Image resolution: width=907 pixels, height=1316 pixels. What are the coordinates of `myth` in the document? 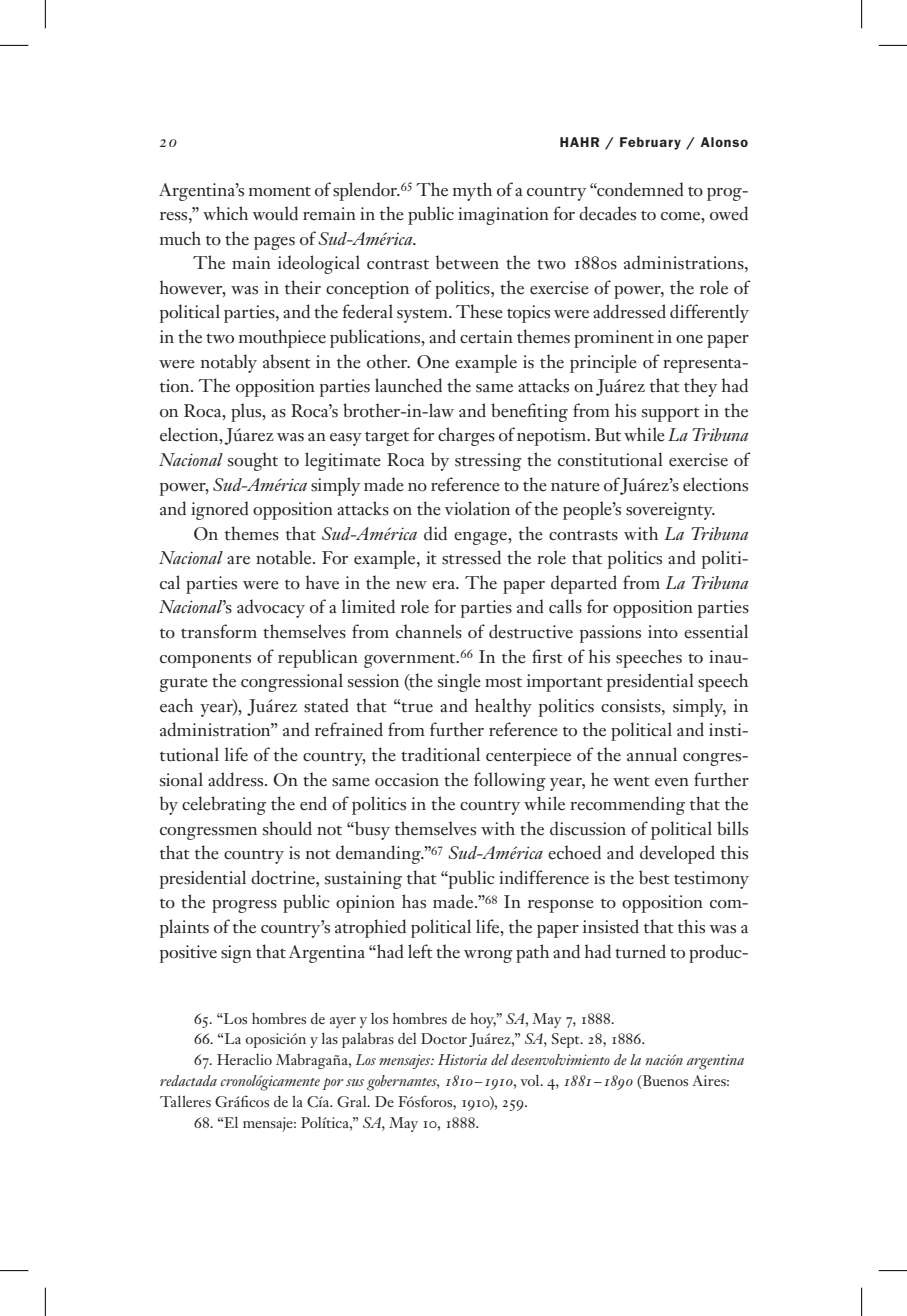 It's located at (472, 191).
